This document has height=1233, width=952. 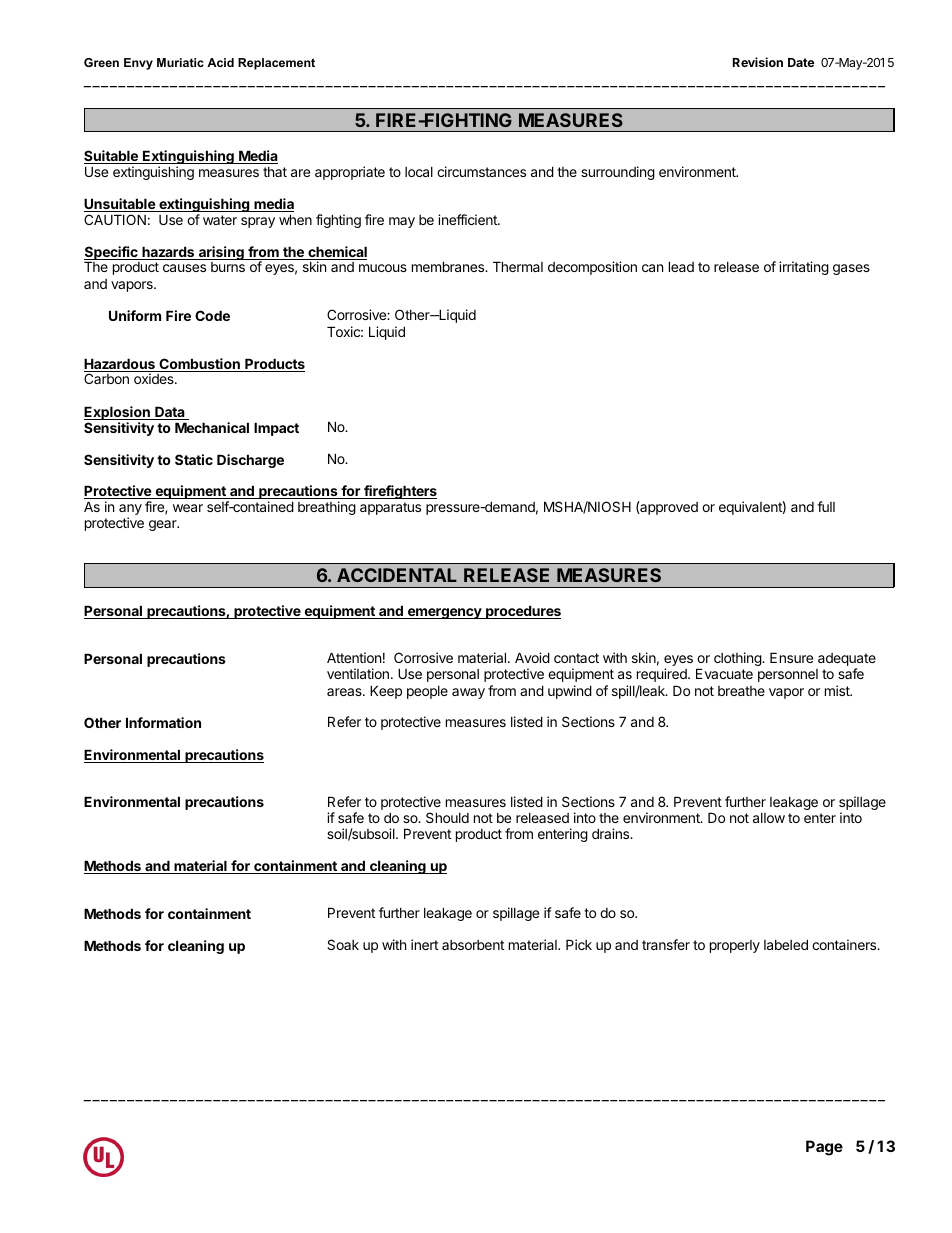 I want to click on gear, so click(x=164, y=525).
